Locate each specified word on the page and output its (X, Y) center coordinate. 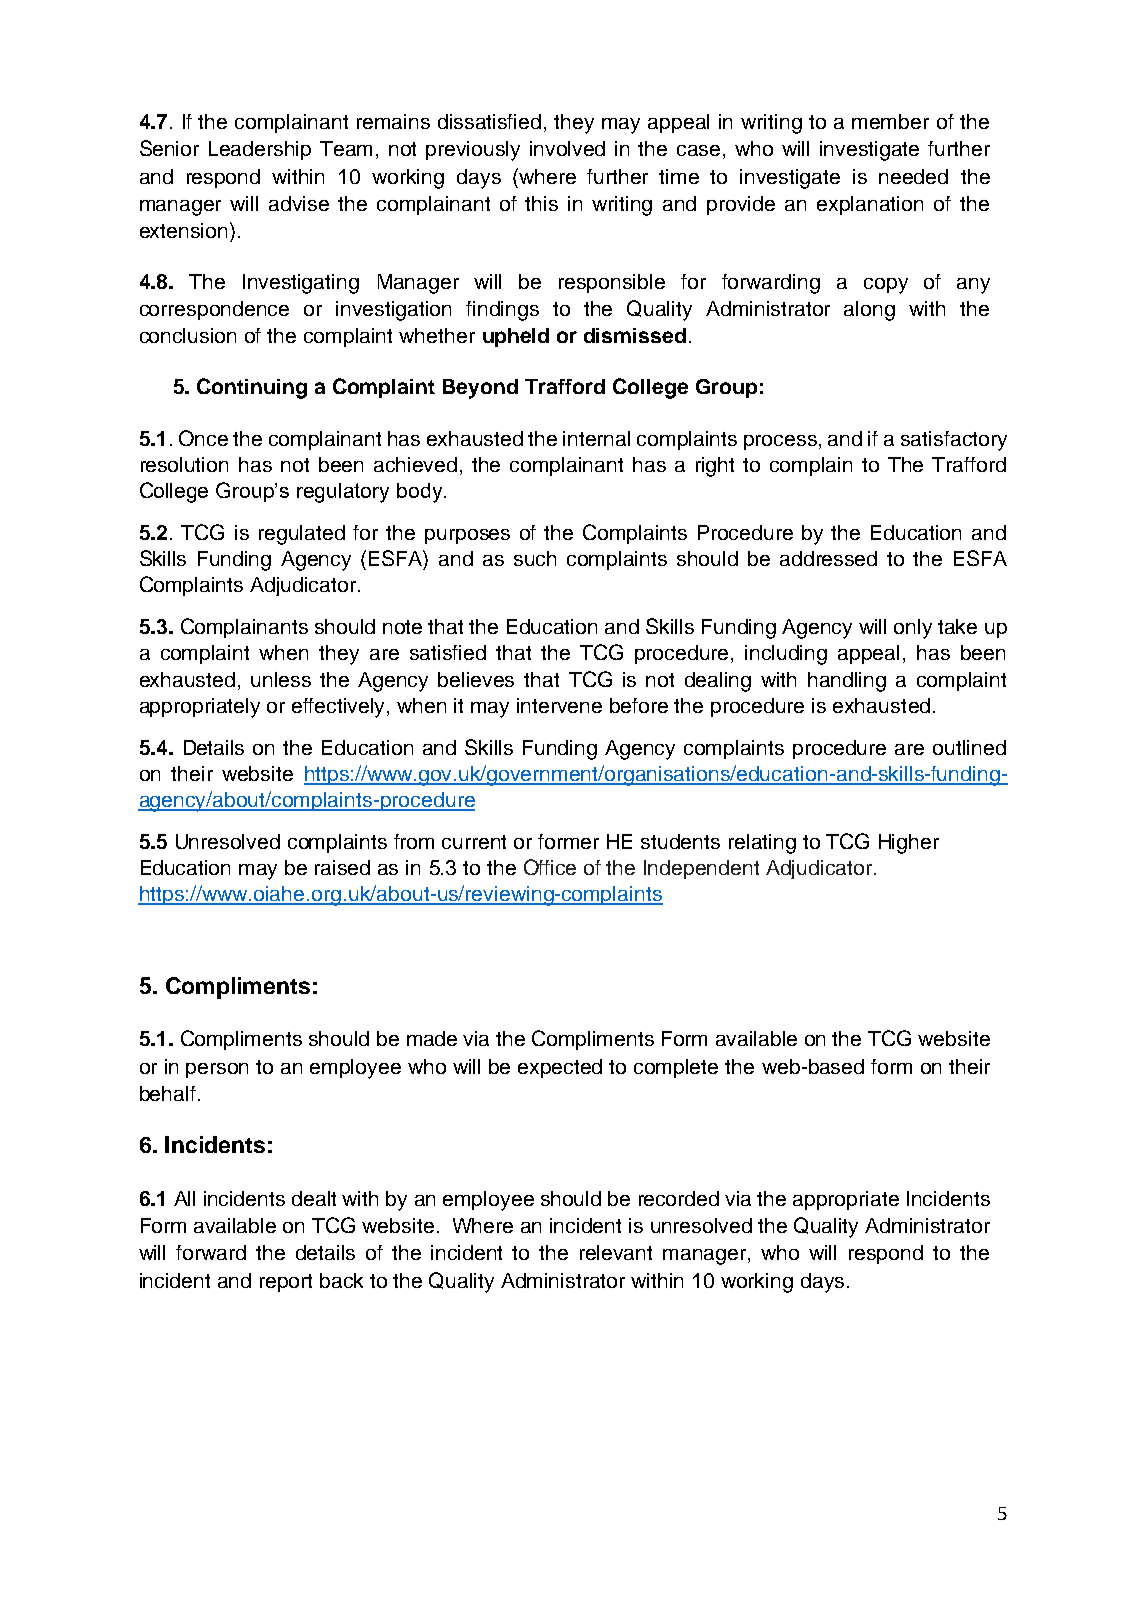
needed (913, 176)
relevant (616, 1252)
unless (281, 679)
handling (847, 682)
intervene (559, 705)
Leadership (260, 150)
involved (567, 148)
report (286, 1283)
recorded (679, 1198)
